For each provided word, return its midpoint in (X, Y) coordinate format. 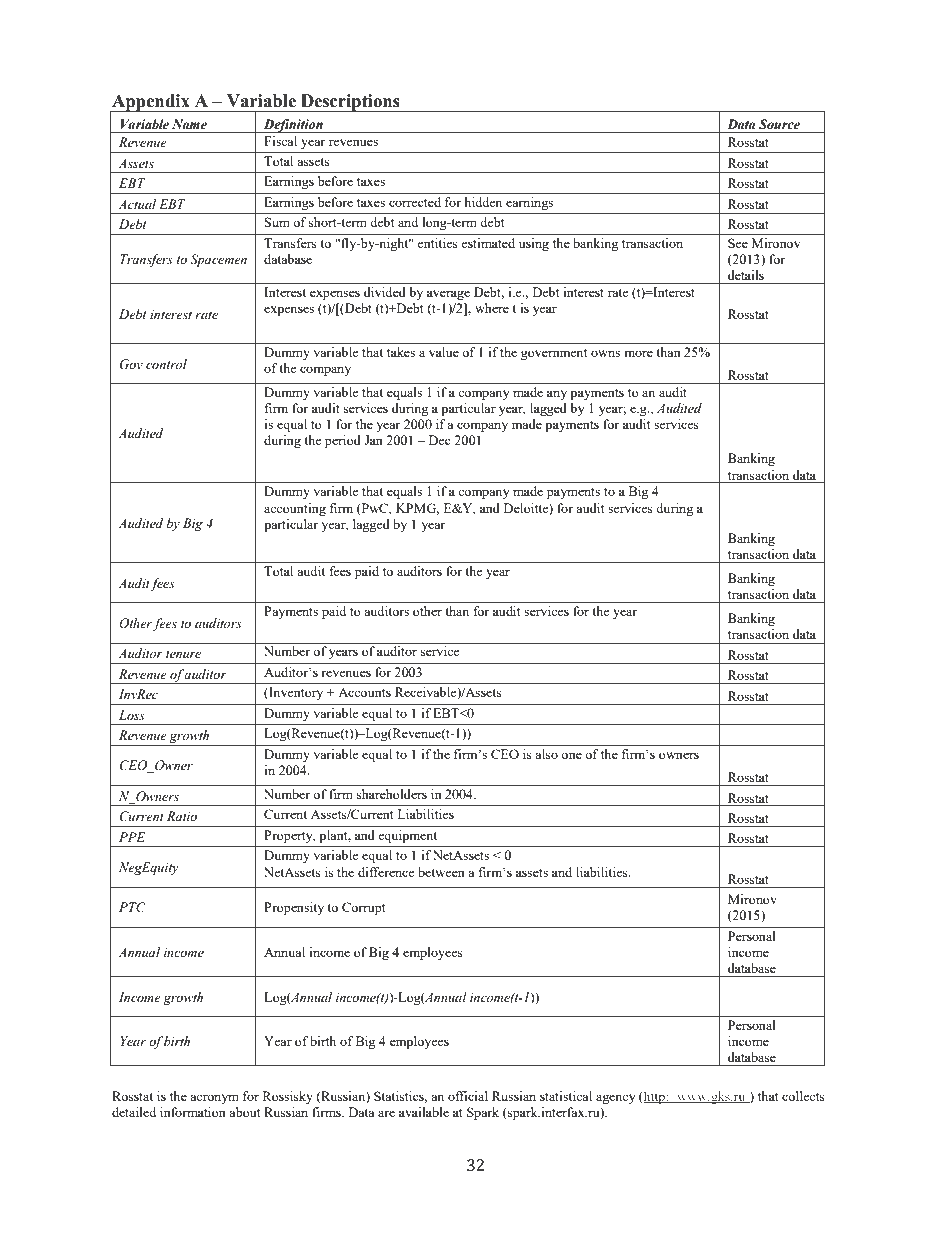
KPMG (417, 509)
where (492, 308)
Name (189, 124)
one (571, 755)
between (441, 872)
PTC (132, 907)
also (546, 754)
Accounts (364, 692)
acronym (214, 1099)
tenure (183, 654)
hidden (483, 202)
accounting (295, 509)
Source (779, 124)
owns (605, 353)
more (638, 353)
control (166, 364)
